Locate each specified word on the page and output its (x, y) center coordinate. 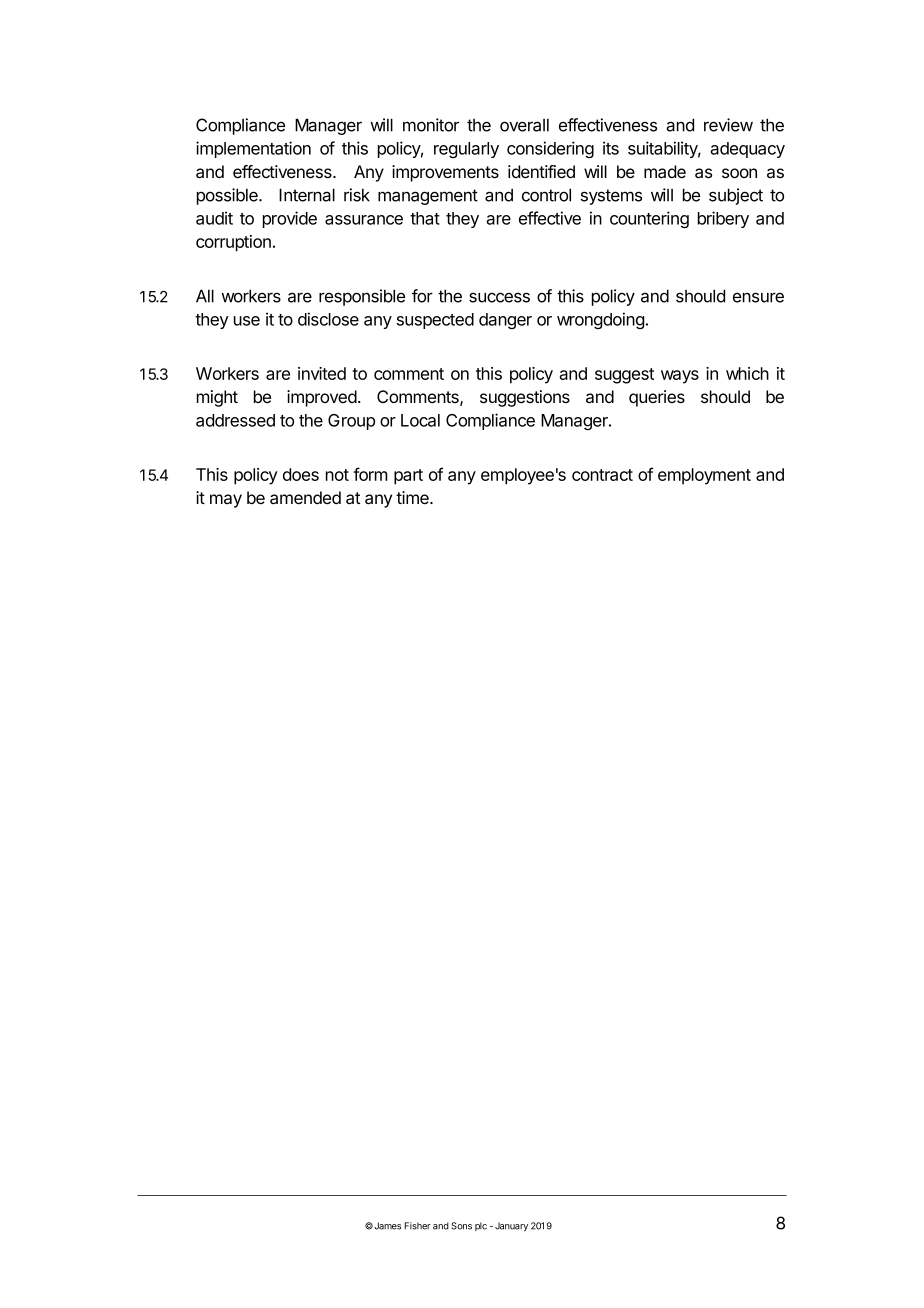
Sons (461, 1226)
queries (657, 398)
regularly (466, 150)
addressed (235, 420)
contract (602, 475)
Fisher (418, 1226)
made (665, 172)
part (408, 477)
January (511, 1226)
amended (305, 498)
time (413, 497)
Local (420, 420)
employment (704, 476)
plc (481, 1226)
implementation (253, 149)
